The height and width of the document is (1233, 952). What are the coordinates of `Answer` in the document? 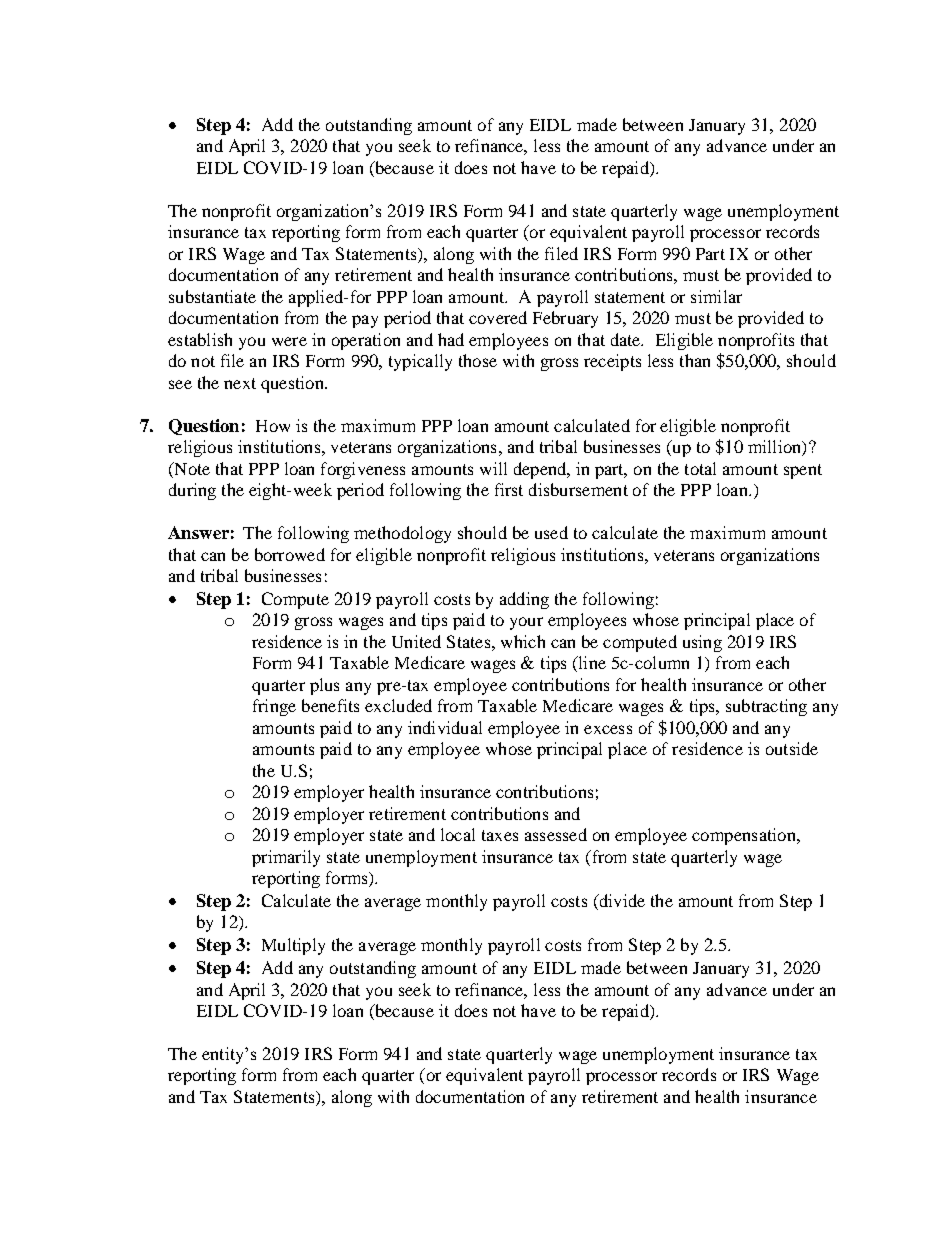 It's located at (198, 532).
